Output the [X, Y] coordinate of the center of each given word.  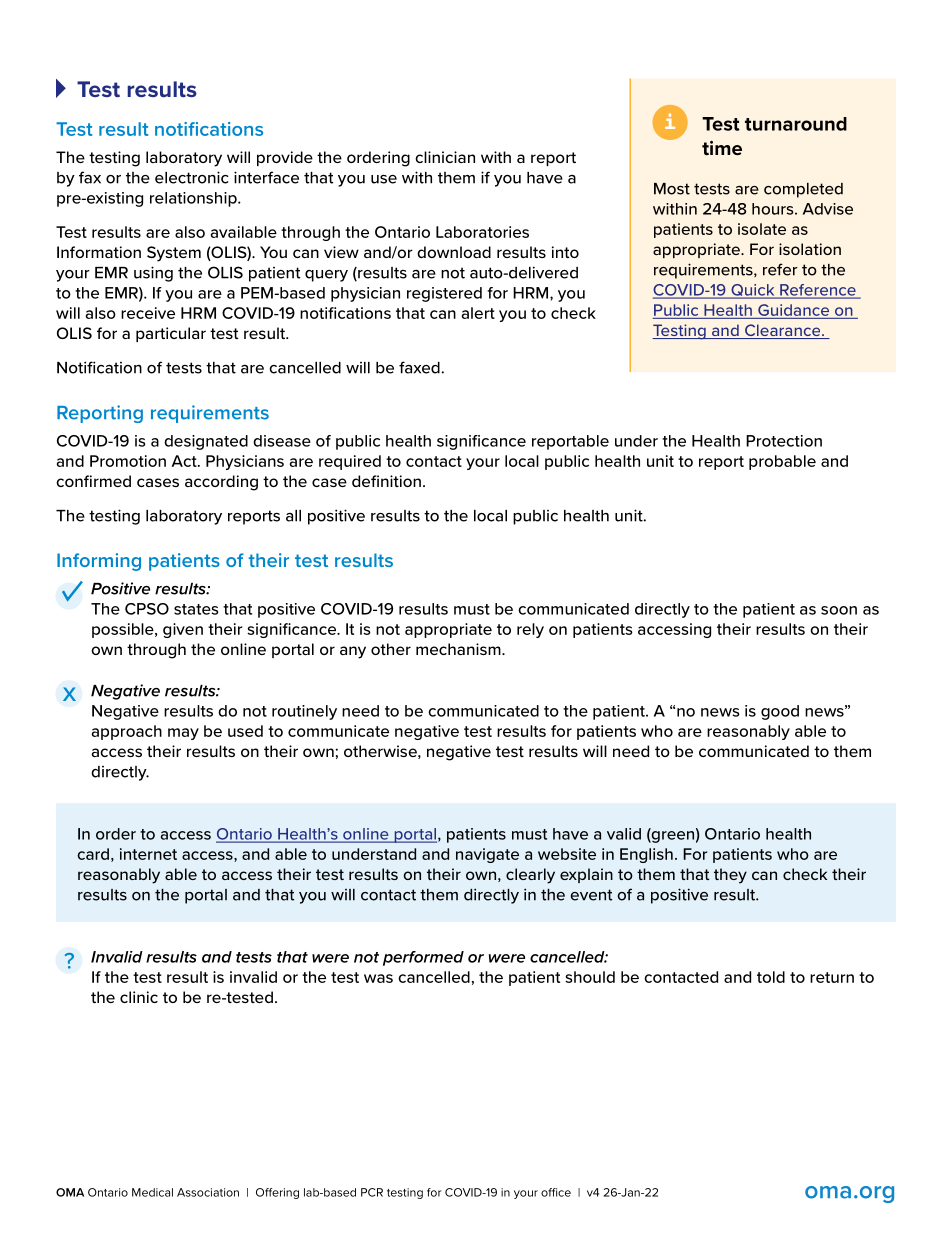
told [771, 977]
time [722, 148]
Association [208, 1192]
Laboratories [482, 232]
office [556, 1192]
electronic [192, 177]
